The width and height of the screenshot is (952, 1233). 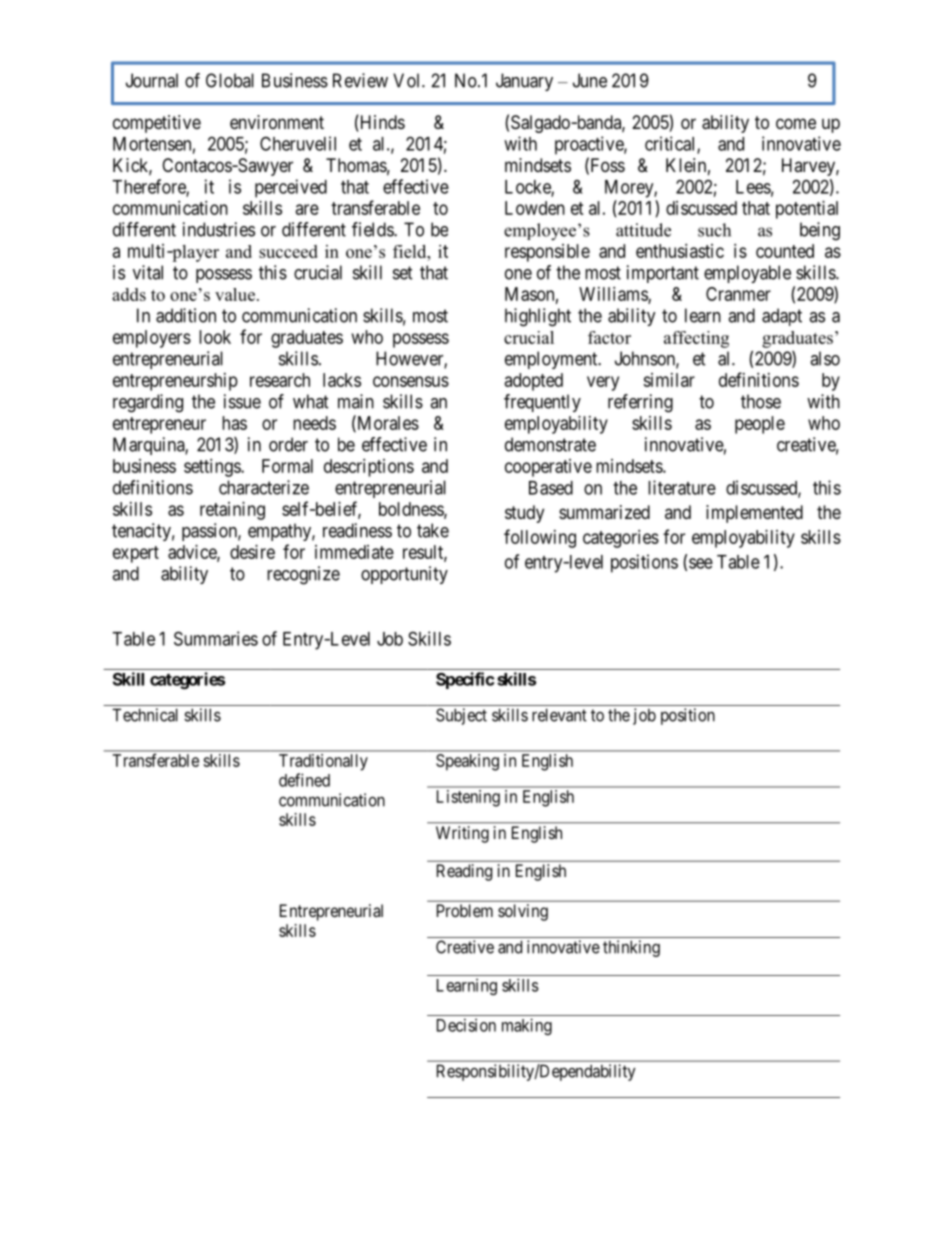 What do you see at coordinates (230, 80) in the screenshot?
I see `Global` at bounding box center [230, 80].
